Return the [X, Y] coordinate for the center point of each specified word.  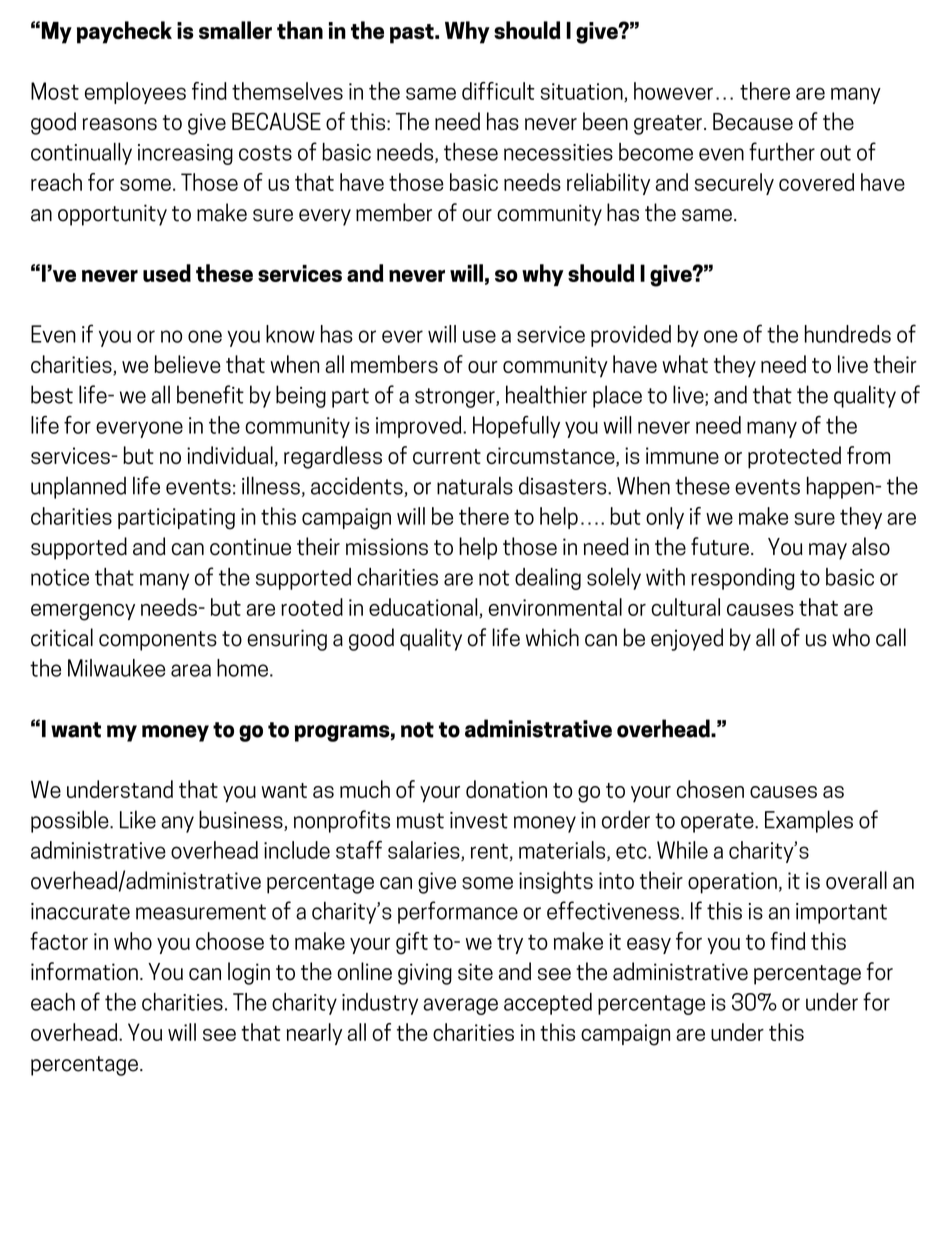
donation [506, 789]
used [167, 273]
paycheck [124, 32]
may [828, 551]
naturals [475, 485]
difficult [498, 91]
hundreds [848, 334]
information [84, 971]
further [782, 151]
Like [138, 819]
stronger [456, 398]
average [460, 1006]
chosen [710, 789]
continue [250, 547]
